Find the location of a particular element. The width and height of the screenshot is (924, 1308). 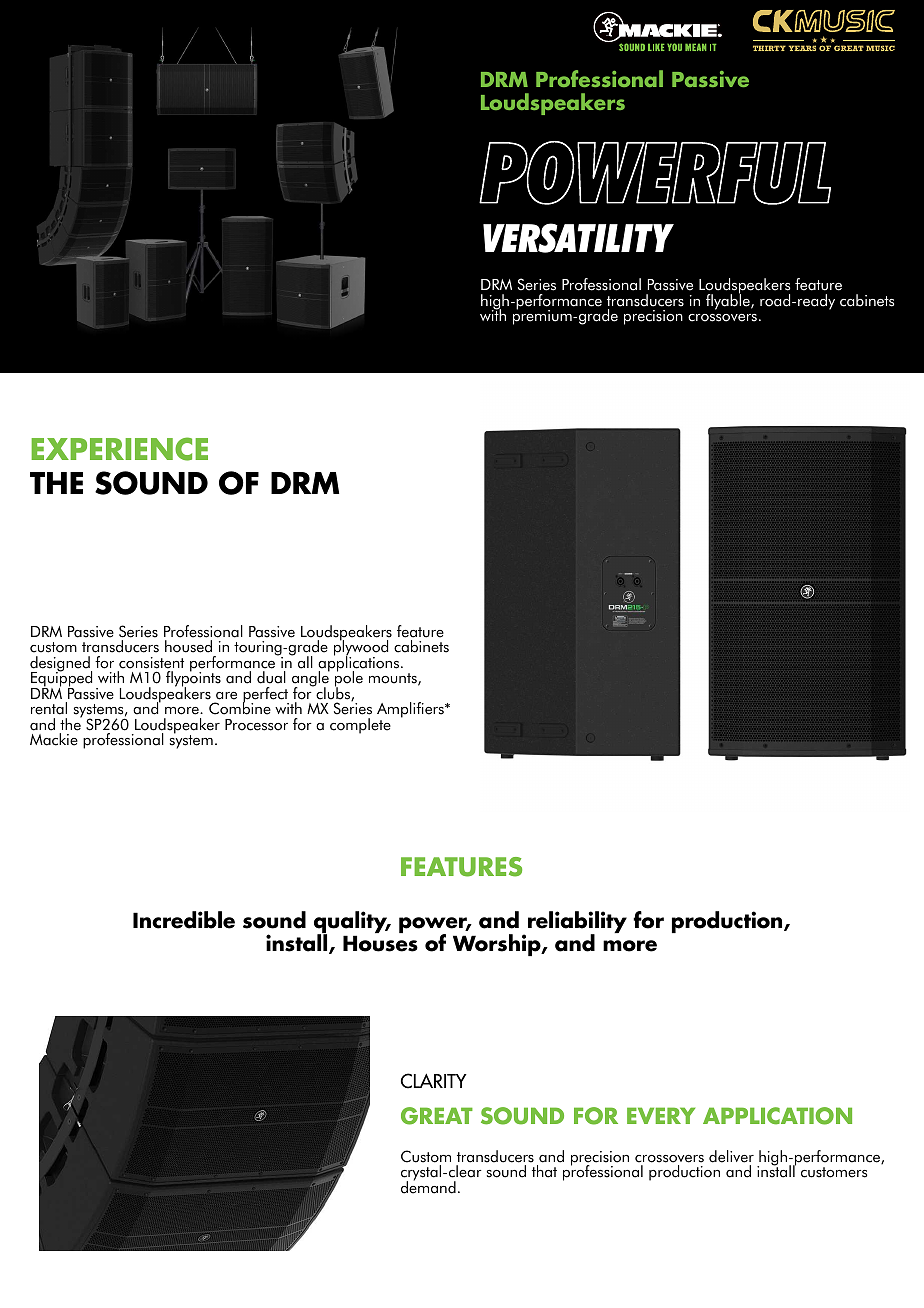

pole is located at coordinates (349, 679).
